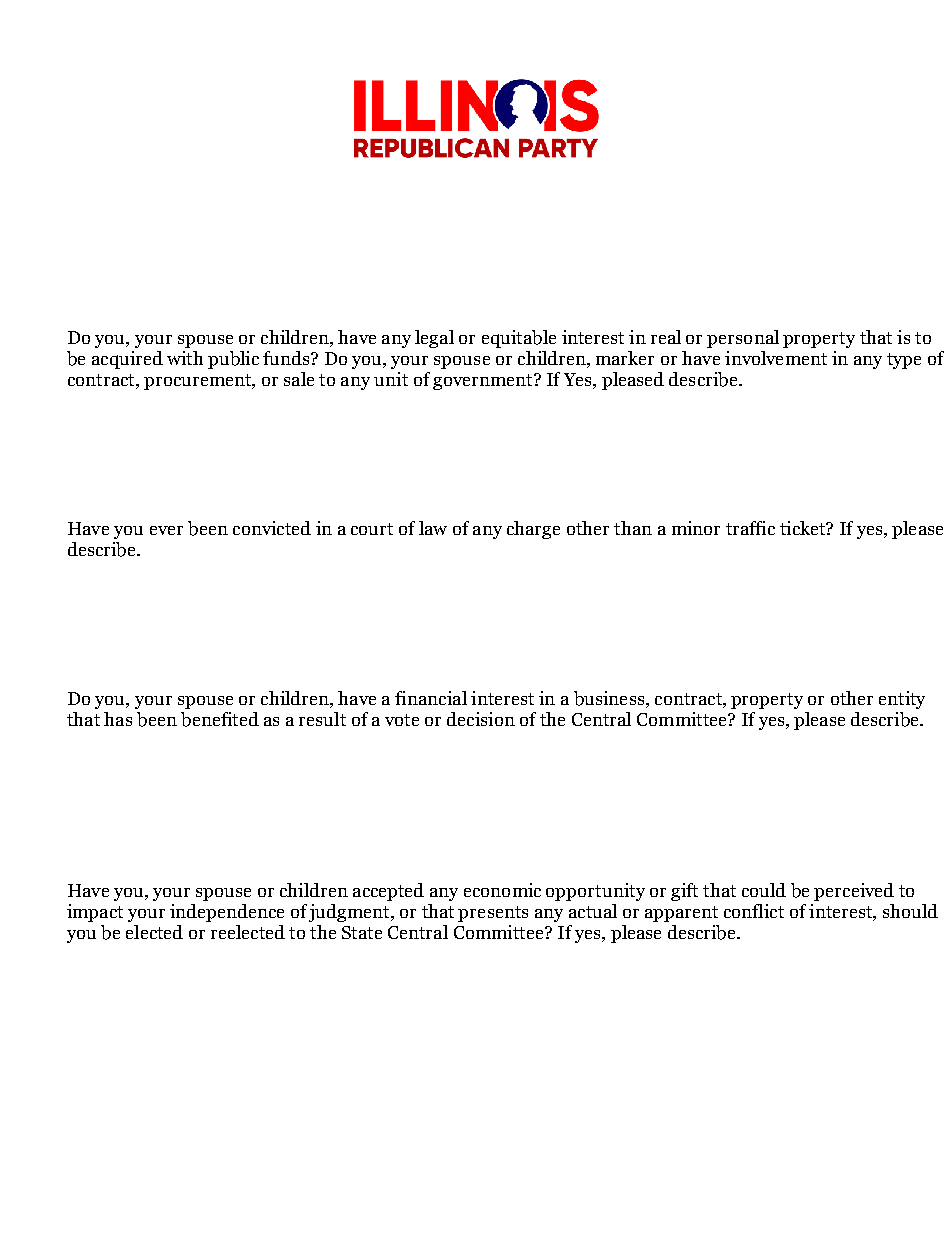 This screenshot has width=952, height=1233. I want to click on involvement, so click(776, 358).
